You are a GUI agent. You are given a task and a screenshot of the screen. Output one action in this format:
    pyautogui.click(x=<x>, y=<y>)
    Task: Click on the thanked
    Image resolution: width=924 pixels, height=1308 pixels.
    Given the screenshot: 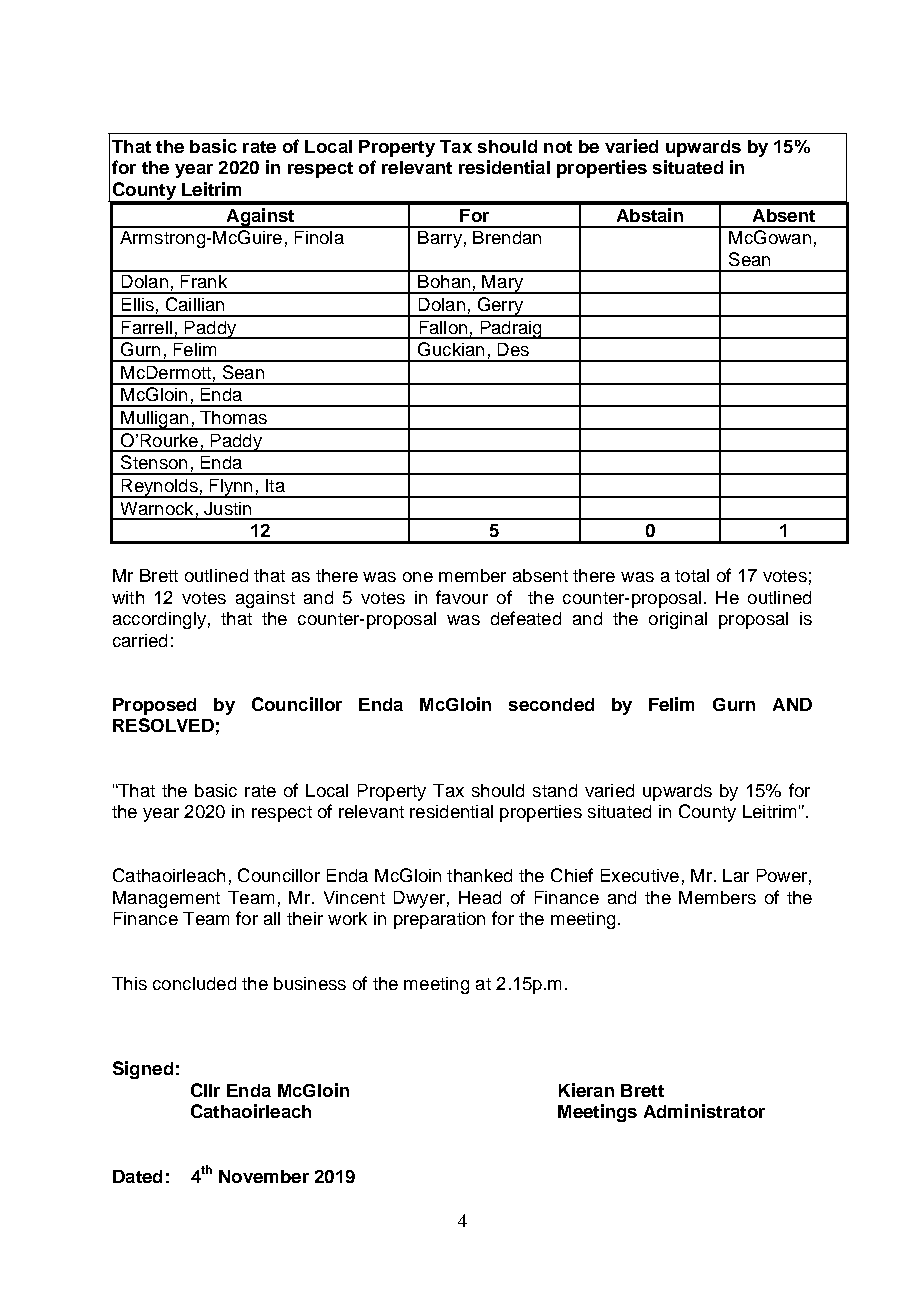 What is the action you would take?
    pyautogui.click(x=479, y=875)
